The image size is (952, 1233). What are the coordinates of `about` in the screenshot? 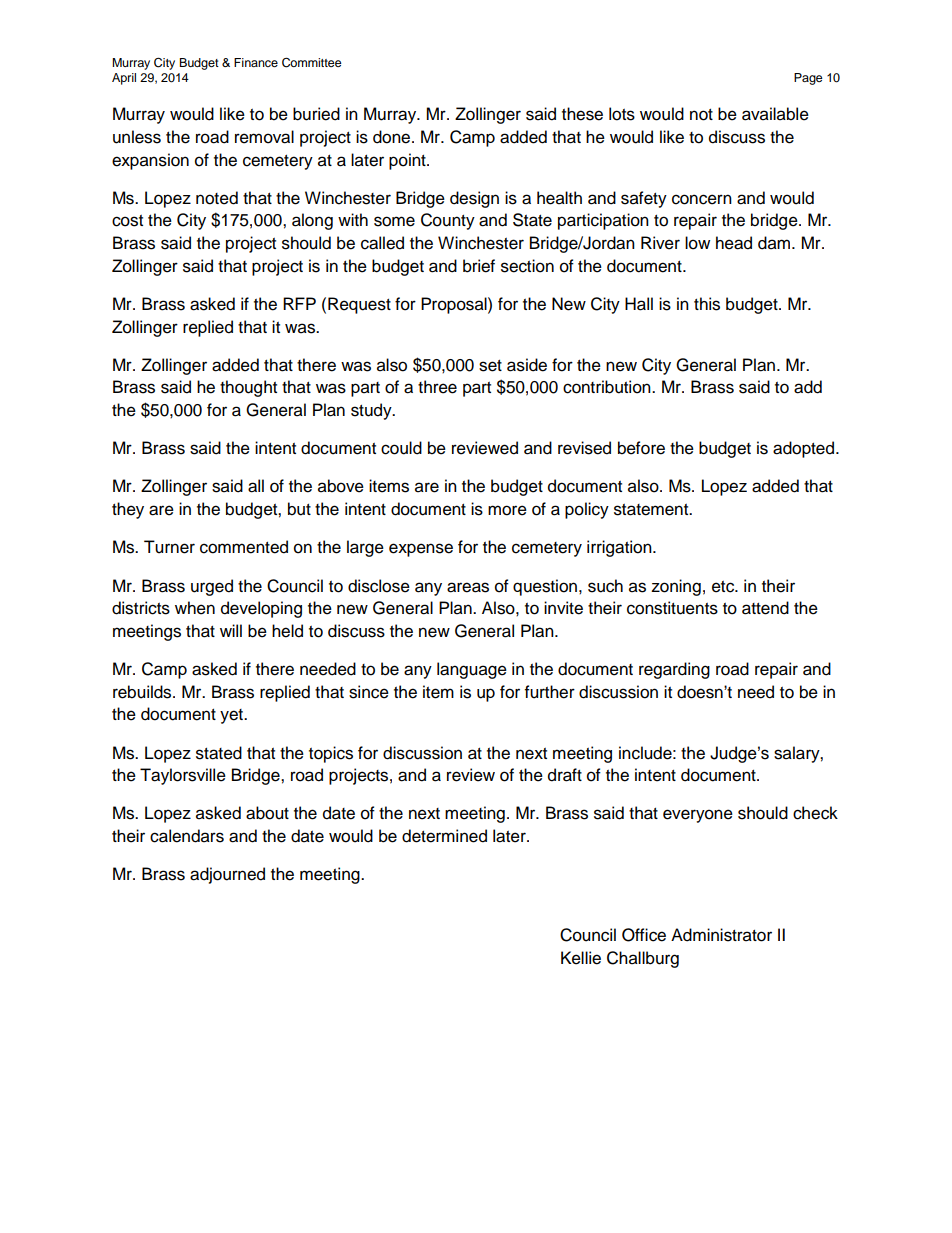 It's located at (267, 813).
